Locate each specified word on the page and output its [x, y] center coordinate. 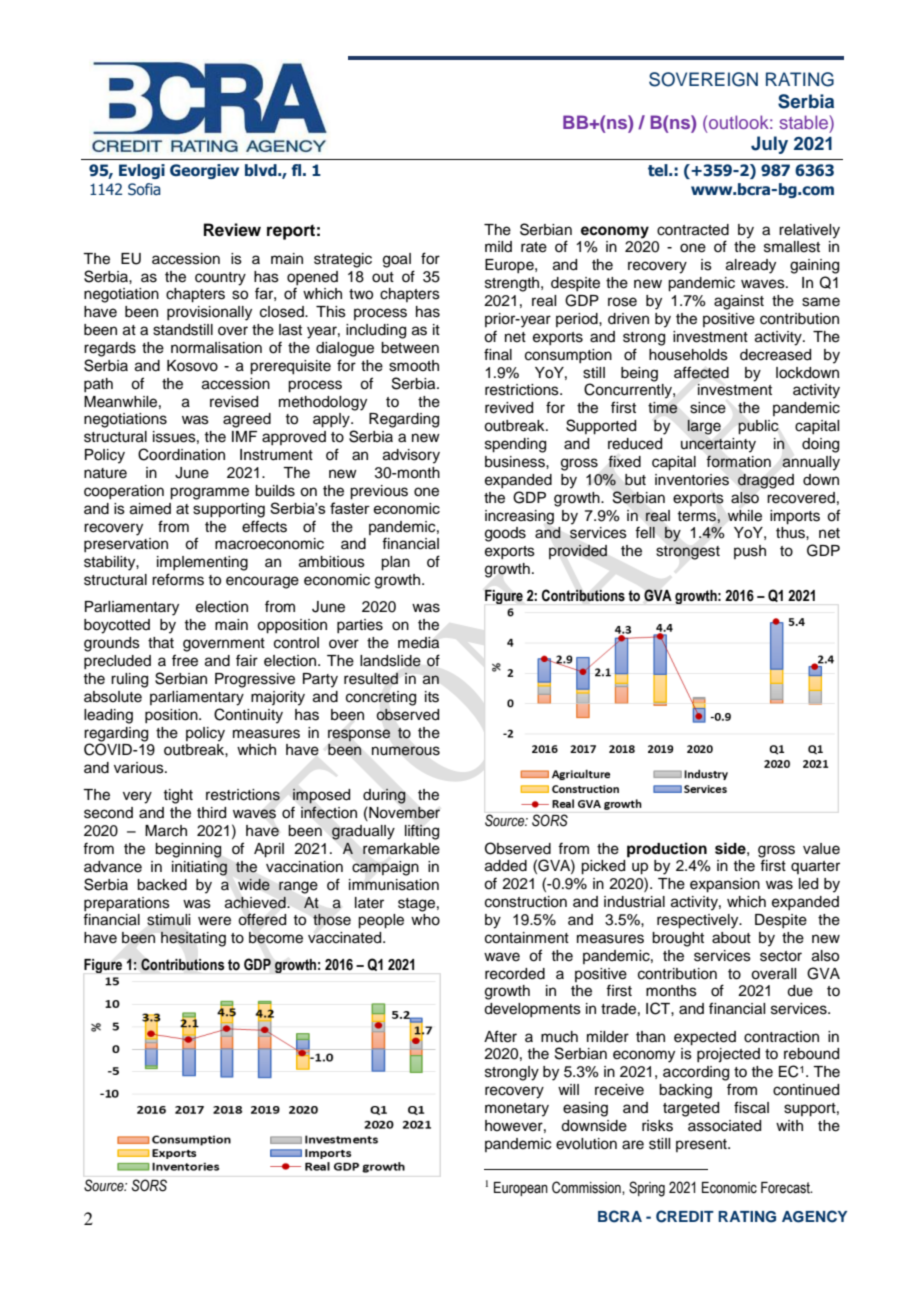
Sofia [144, 189]
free [185, 660]
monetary [517, 1110]
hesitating [193, 939]
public [758, 427]
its [432, 697]
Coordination [181, 454]
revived [509, 408]
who [425, 920]
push [750, 552]
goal [397, 260]
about [731, 938]
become [276, 938]
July [769, 145]
